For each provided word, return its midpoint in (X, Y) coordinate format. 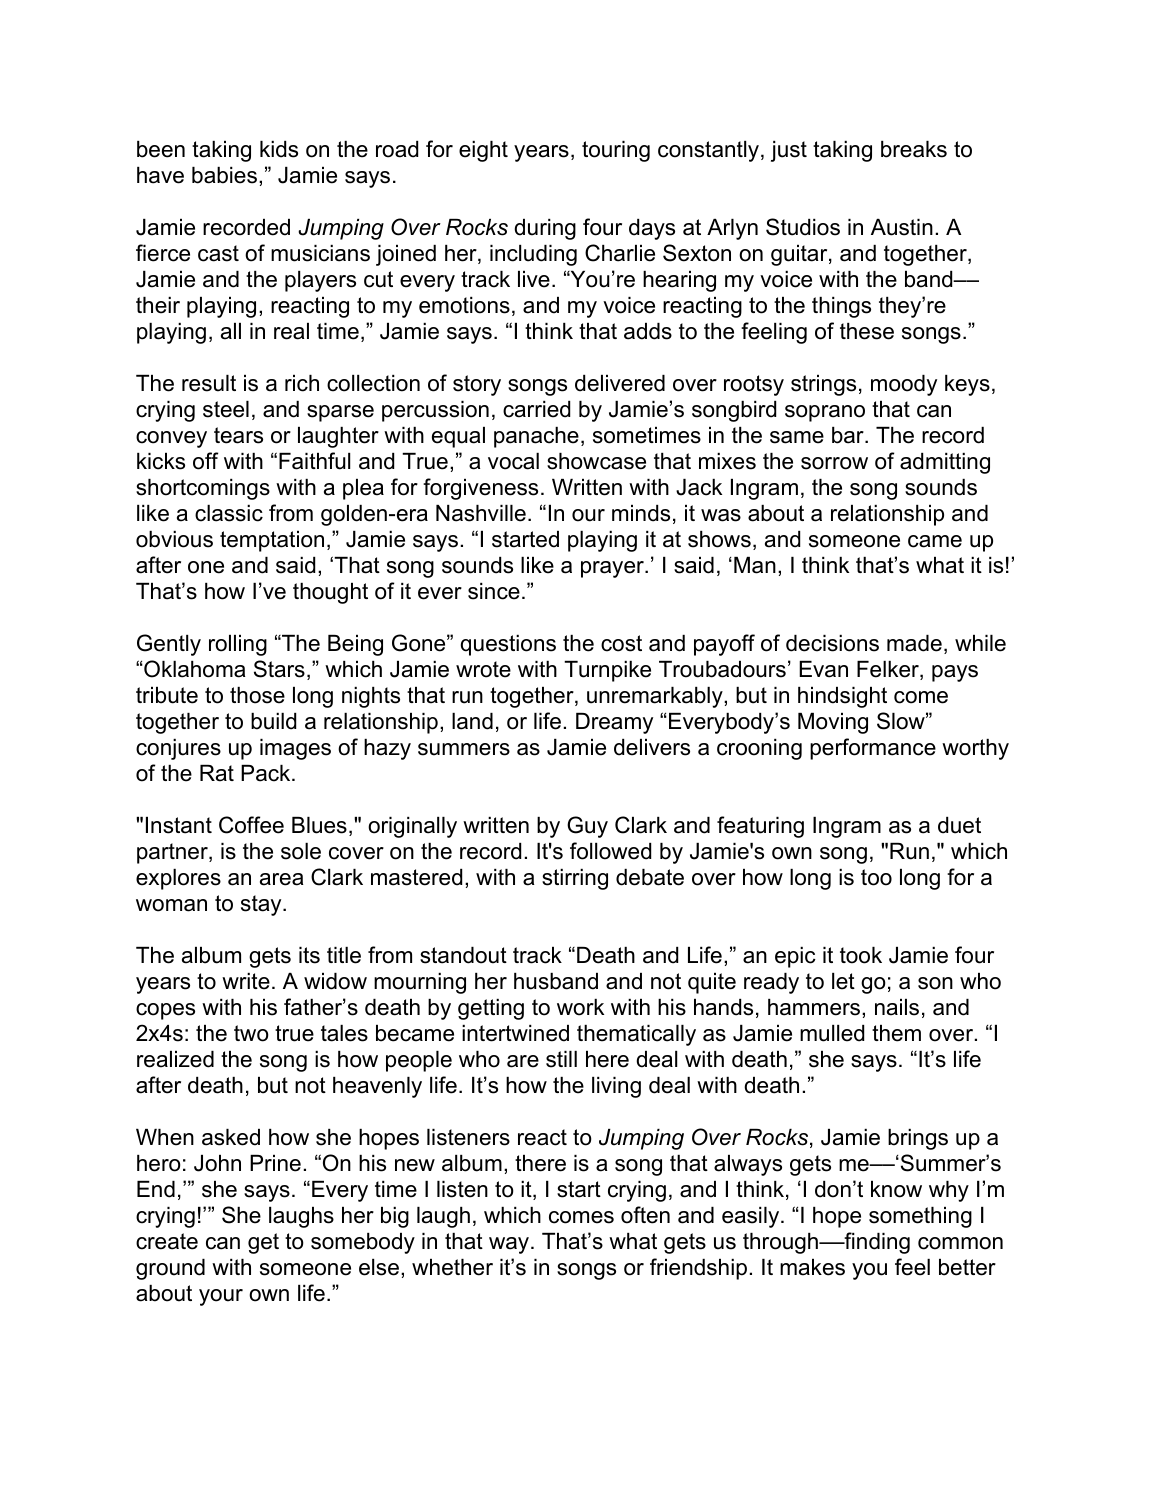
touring (616, 151)
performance (873, 749)
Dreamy (614, 723)
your (221, 1297)
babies (224, 175)
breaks (914, 149)
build (273, 721)
